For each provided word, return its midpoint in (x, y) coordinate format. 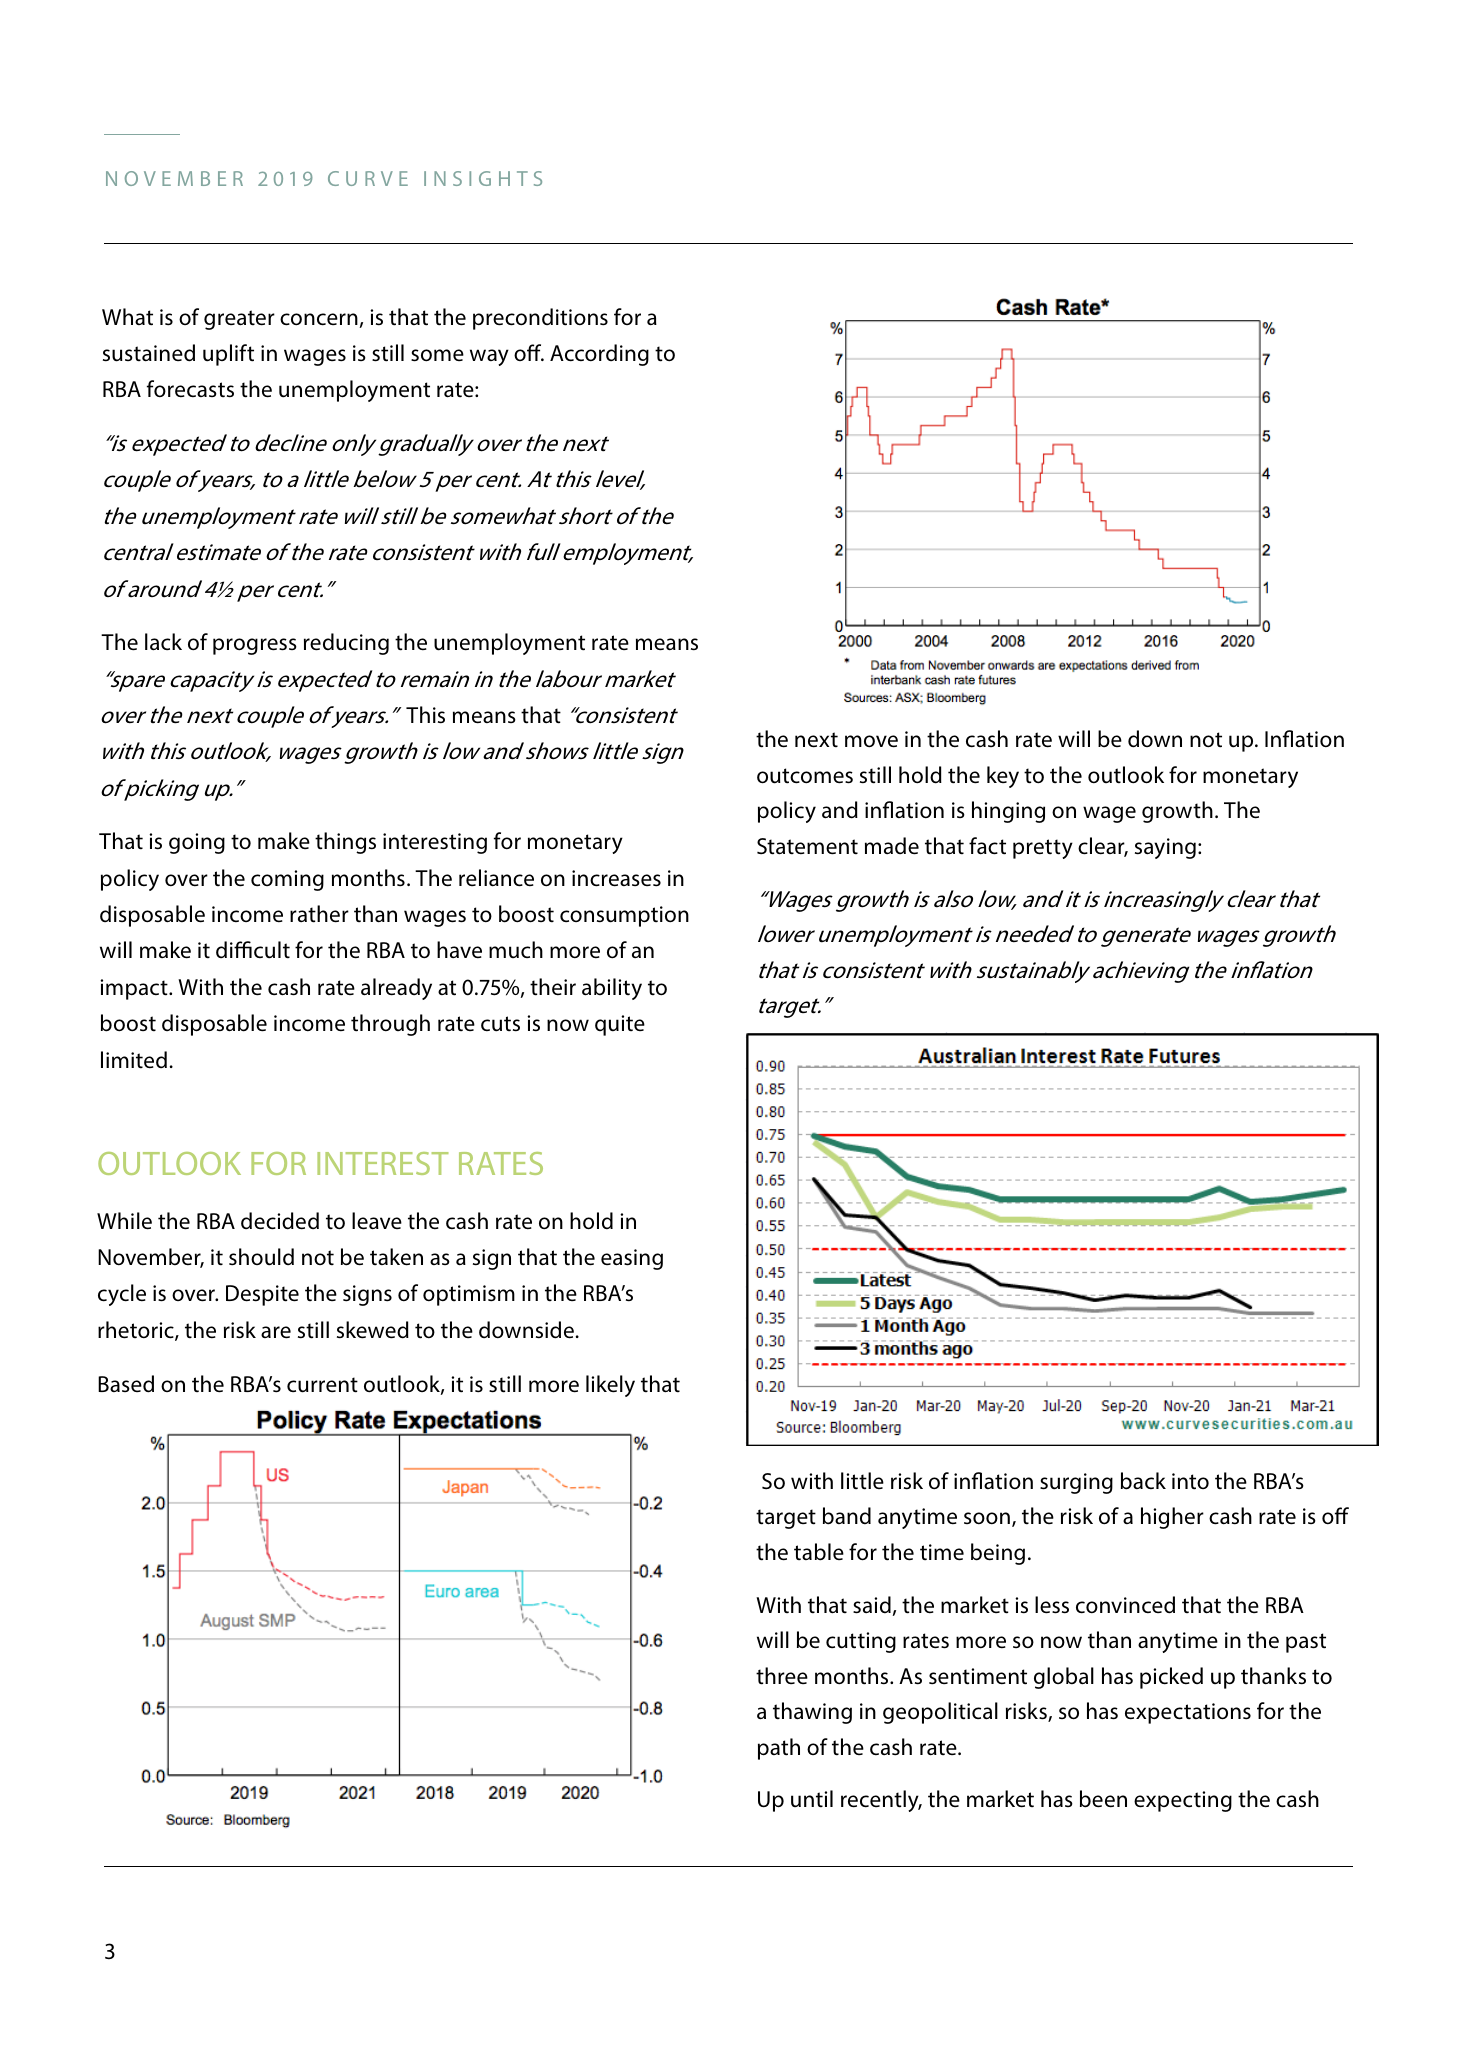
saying (1165, 848)
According (599, 355)
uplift (228, 355)
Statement (807, 846)
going (197, 843)
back (1143, 1481)
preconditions (540, 319)
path (779, 1749)
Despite (262, 1295)
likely (610, 1386)
